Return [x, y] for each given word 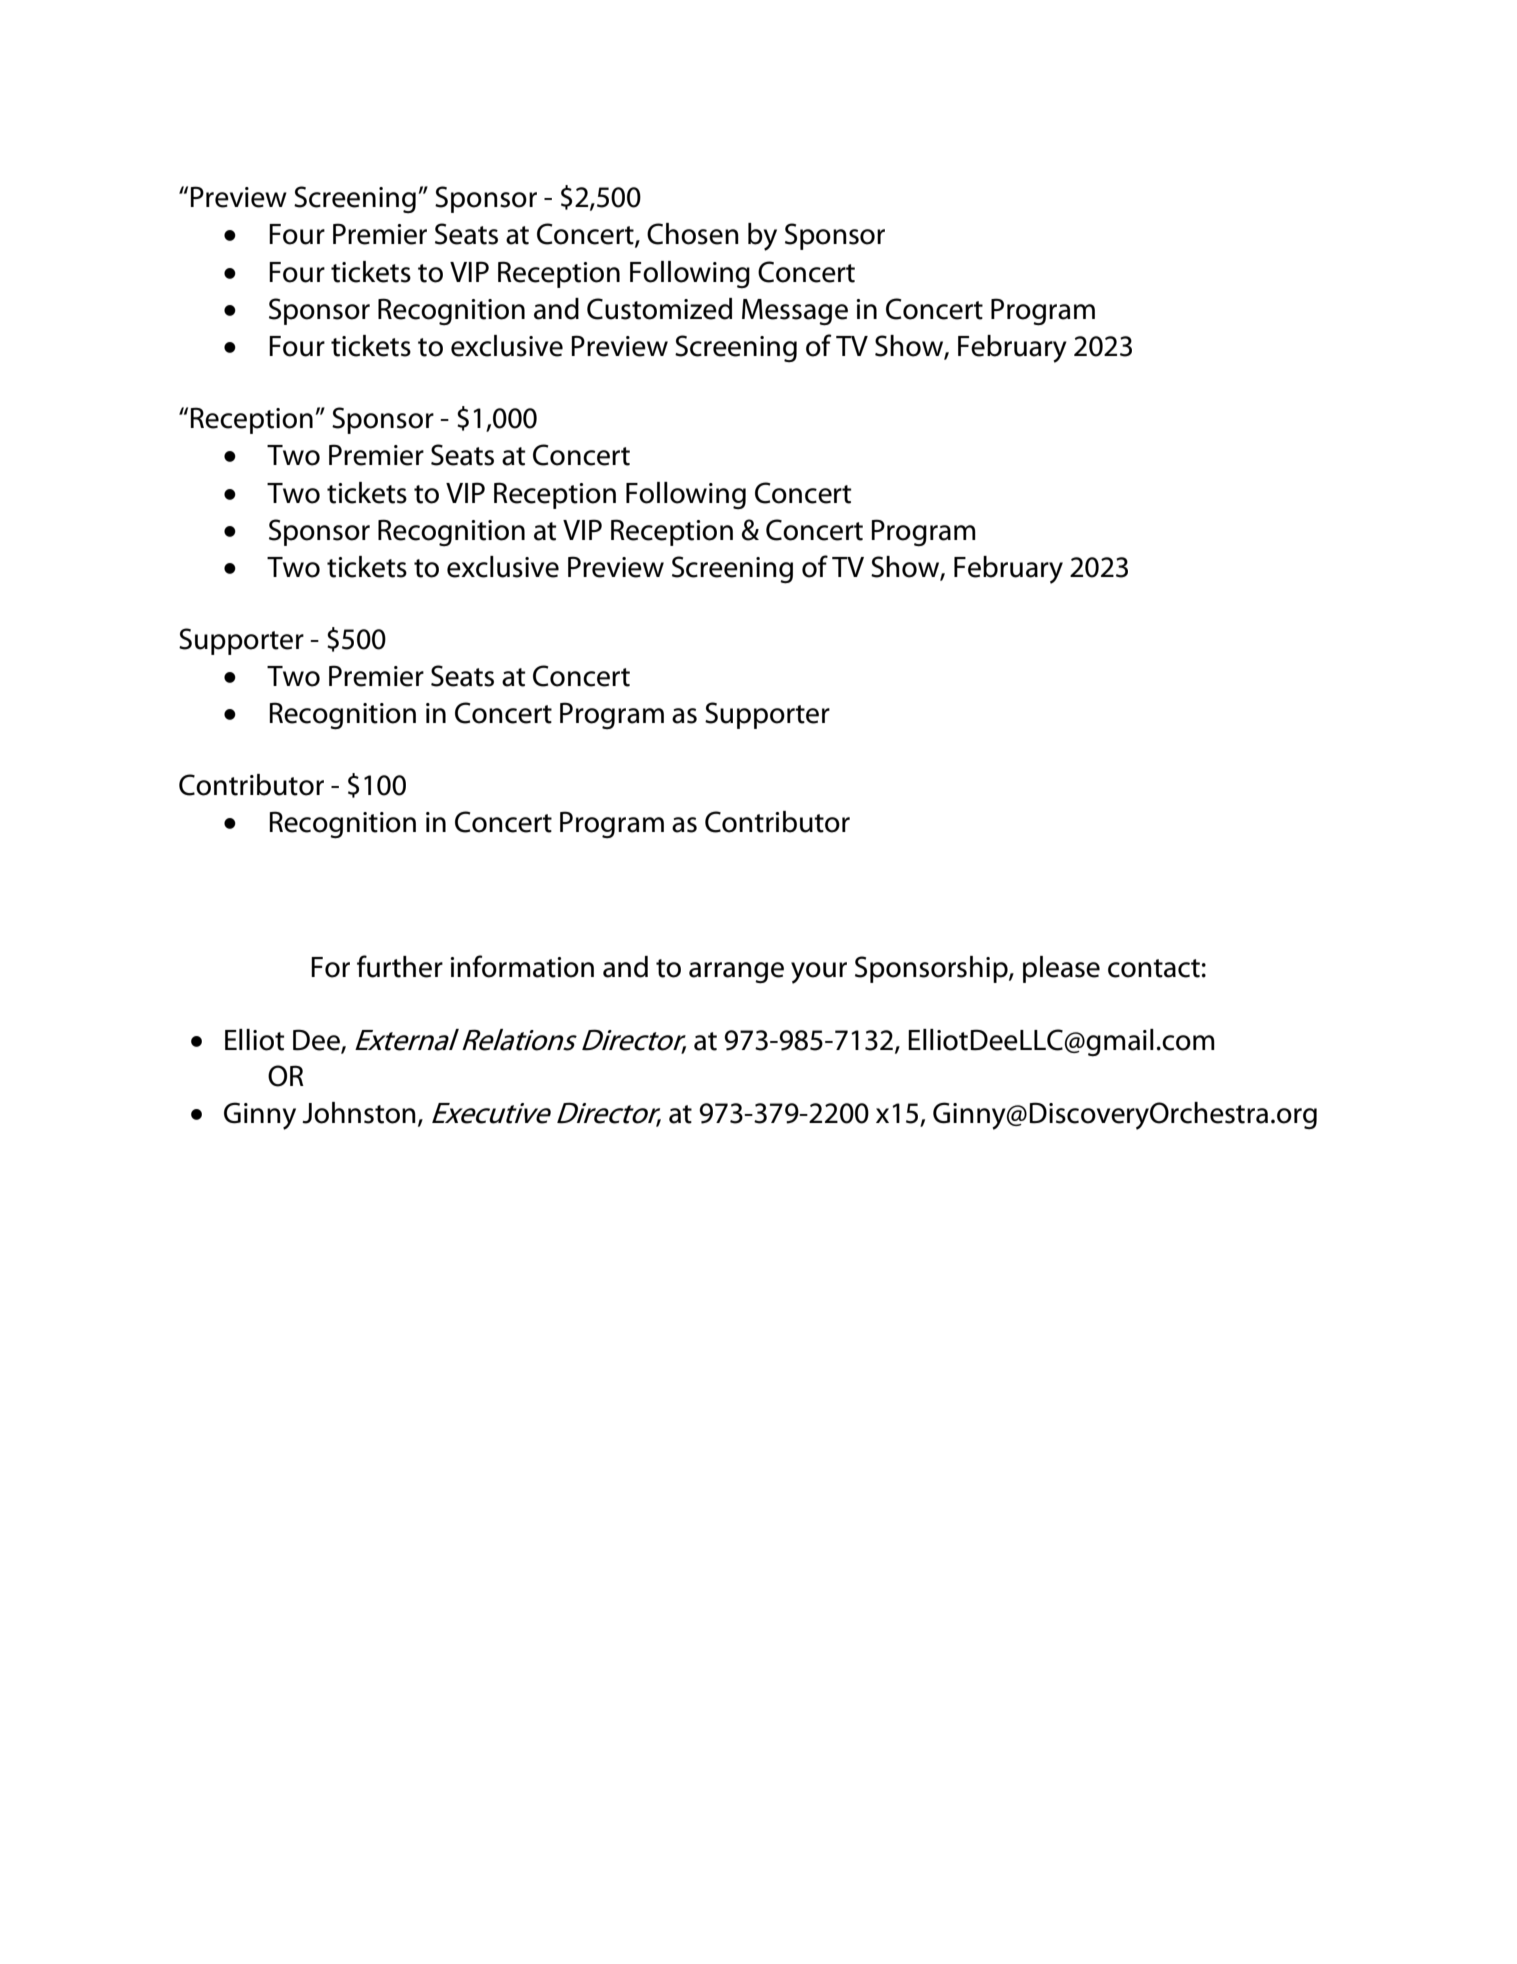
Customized [659, 309]
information [522, 966]
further [400, 966]
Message [795, 312]
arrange [736, 973]
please [1061, 969]
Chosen [693, 234]
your [819, 973]
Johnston [359, 1113]
